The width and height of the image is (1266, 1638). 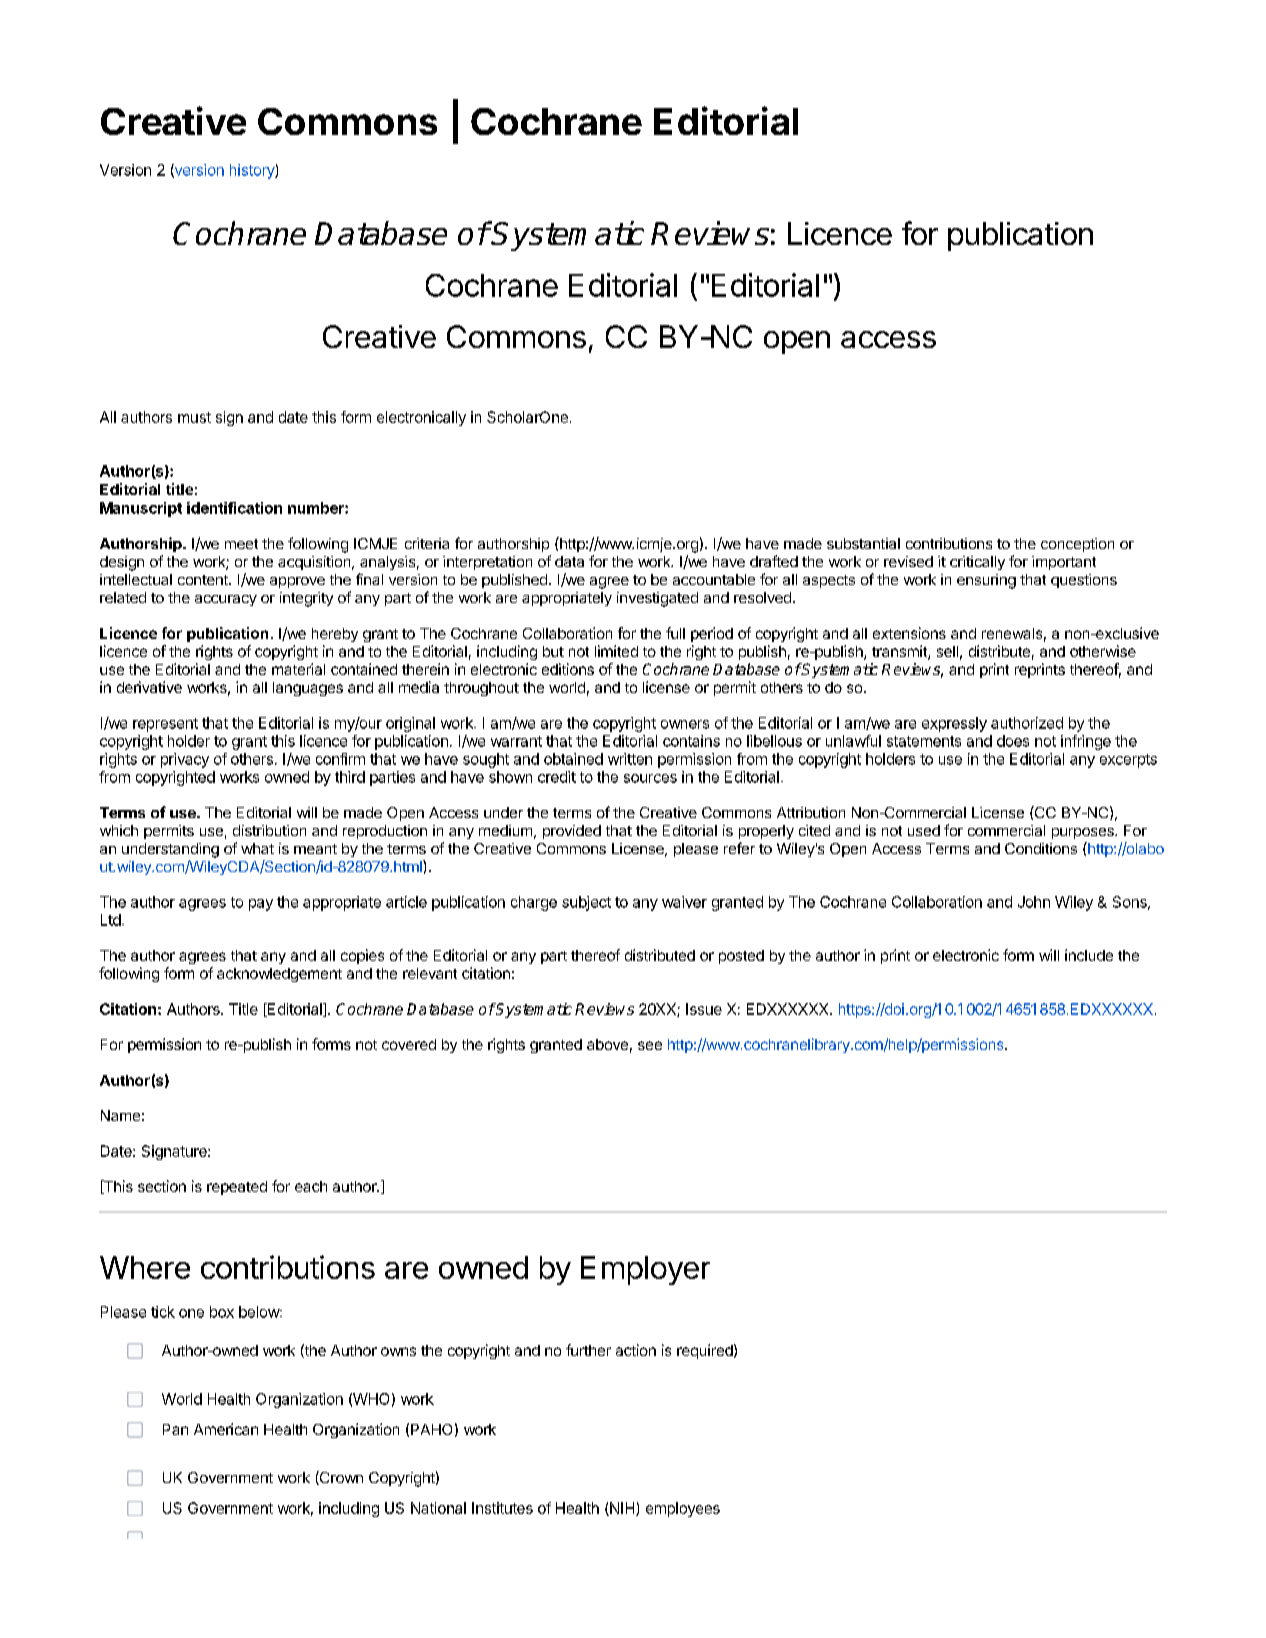 I want to click on conception, so click(x=1077, y=545).
